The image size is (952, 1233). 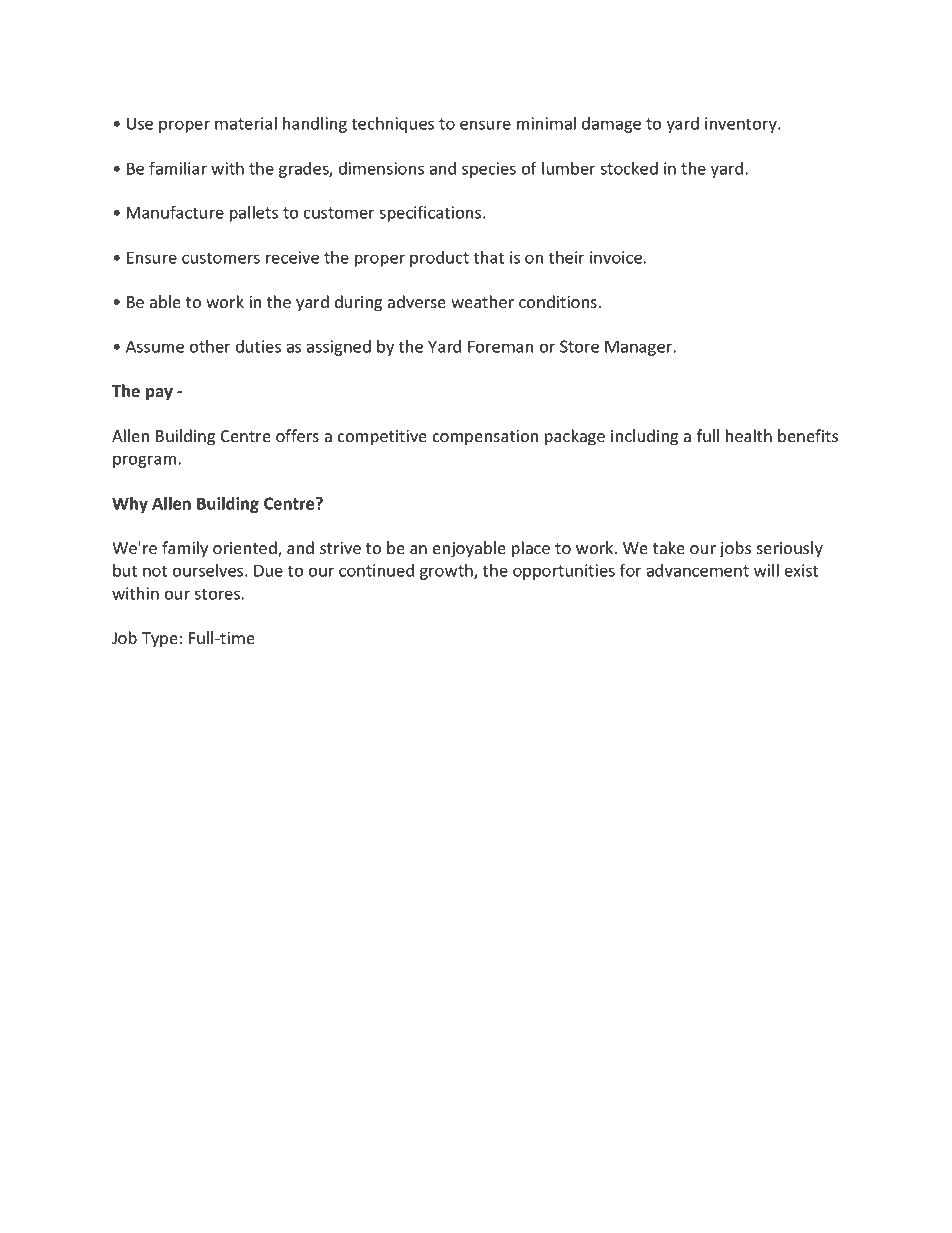 What do you see at coordinates (531, 549) in the screenshot?
I see `place` at bounding box center [531, 549].
